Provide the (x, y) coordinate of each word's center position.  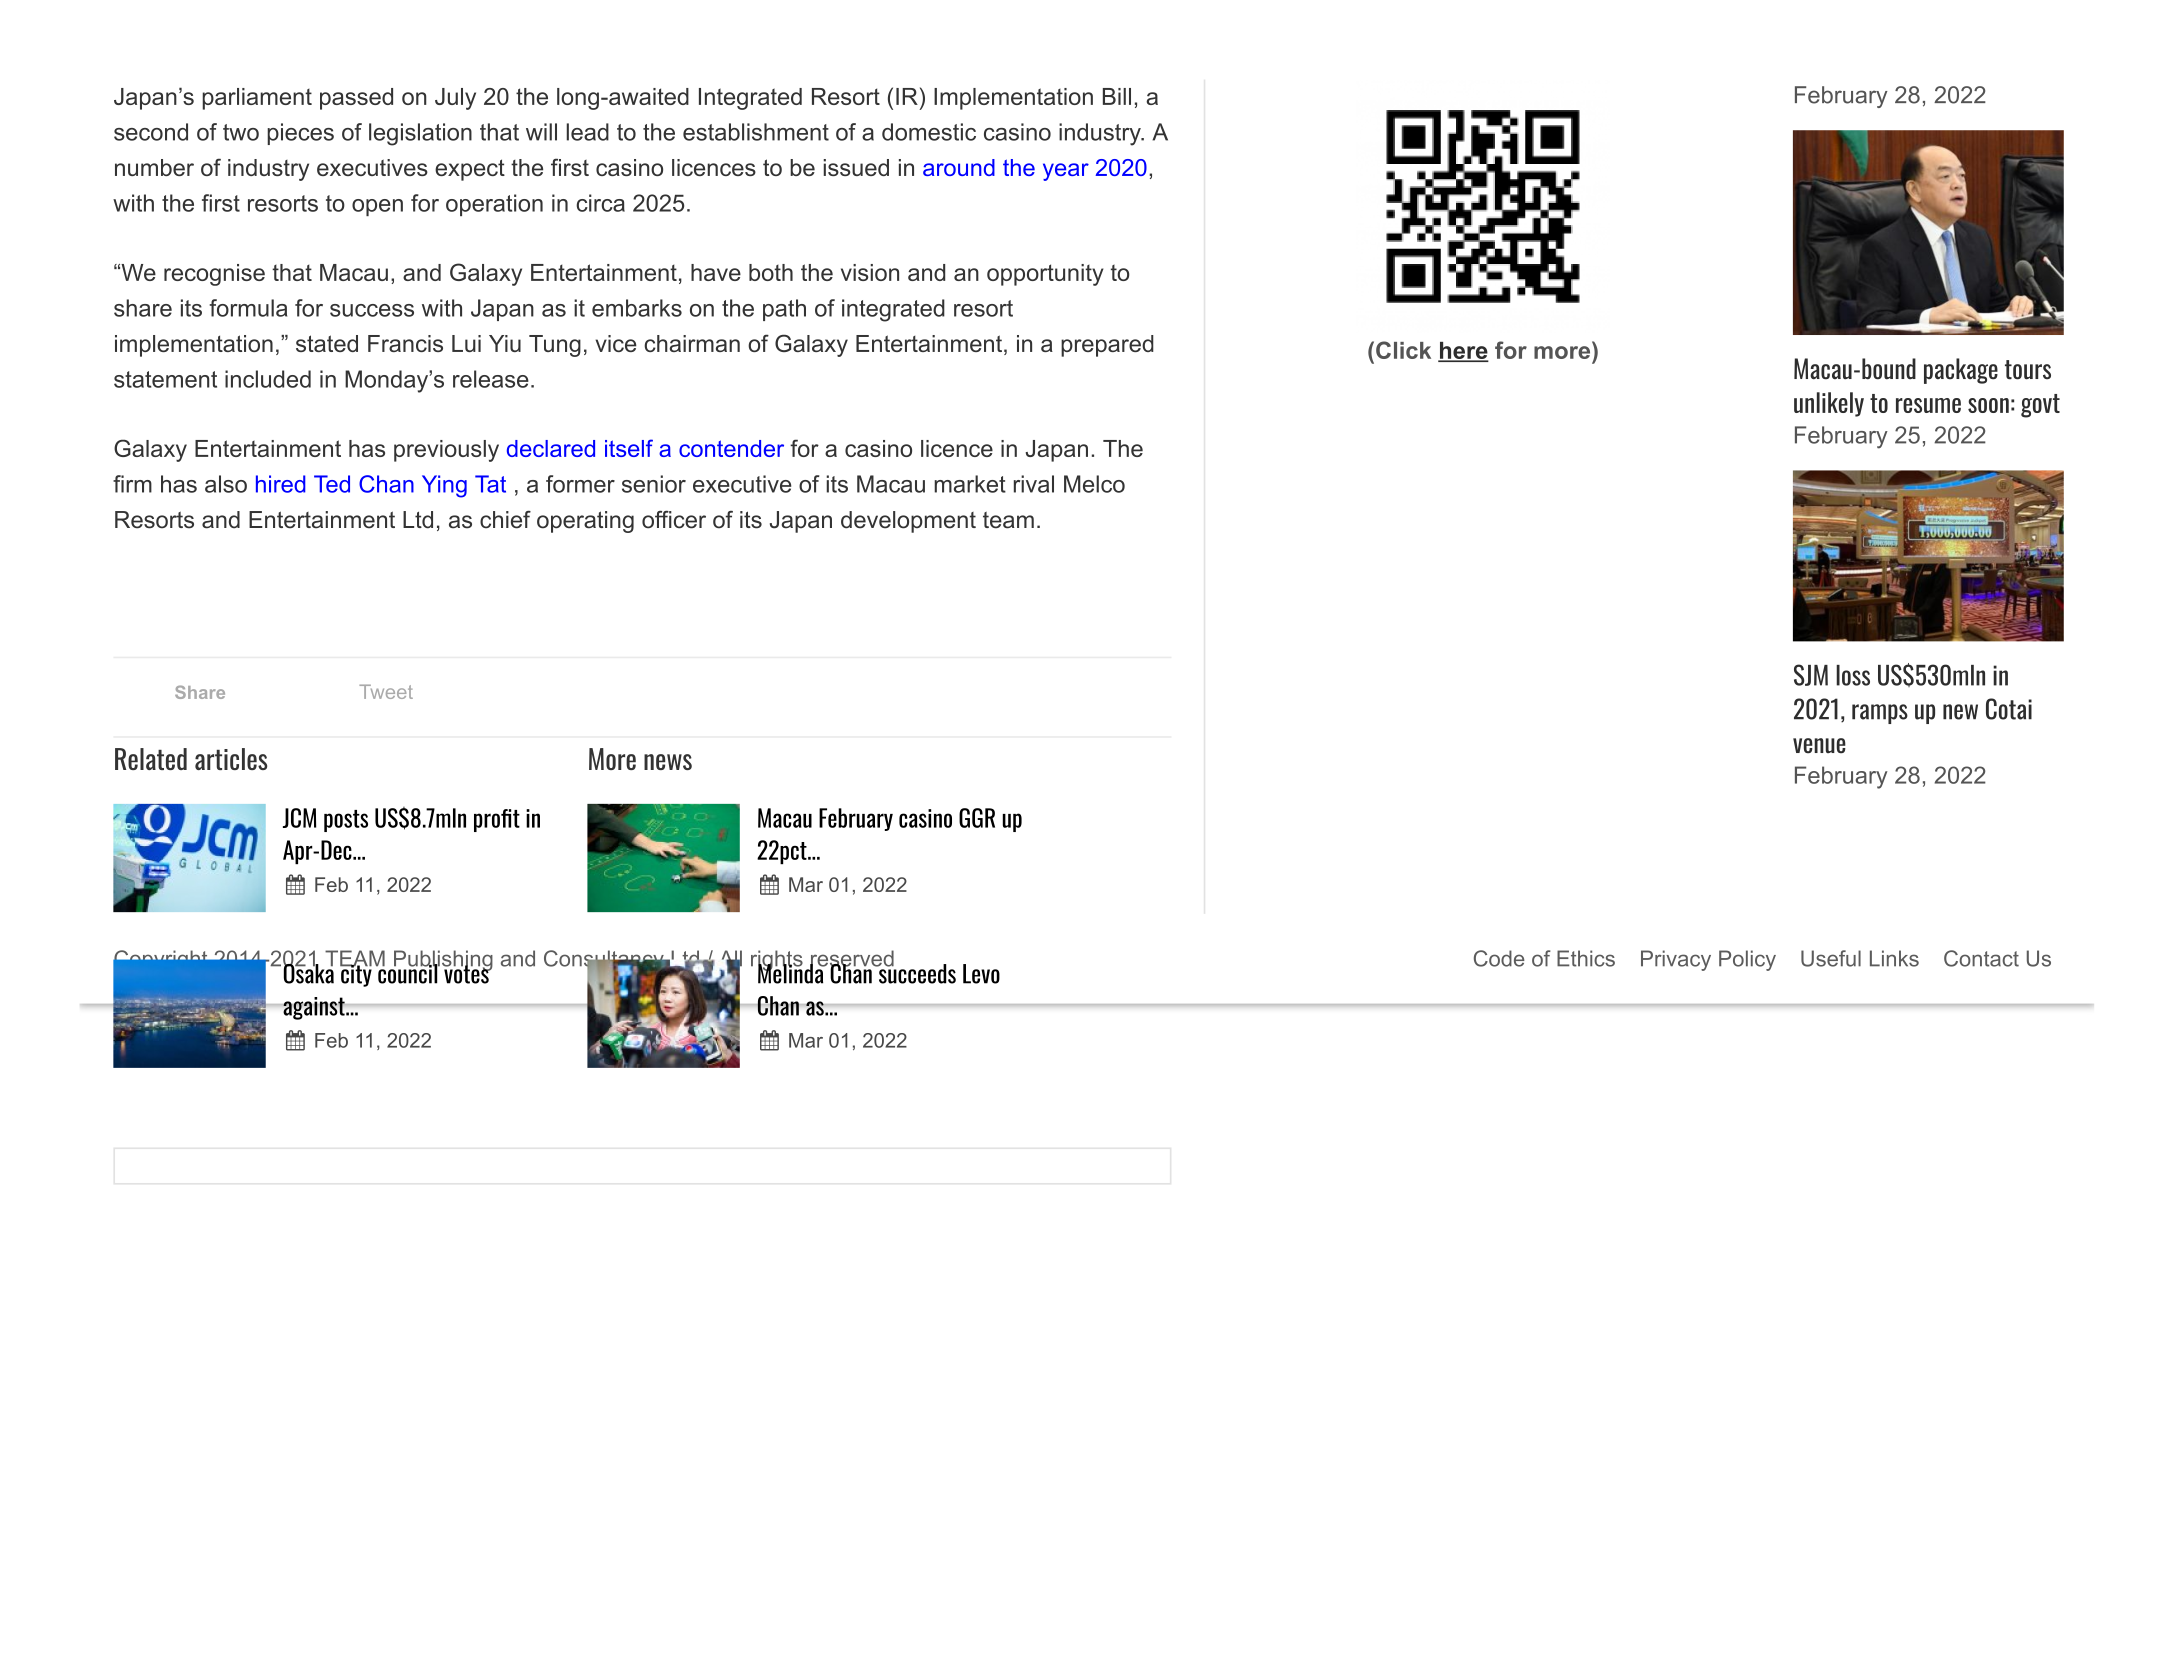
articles (231, 759)
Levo (981, 974)
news (668, 762)
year (1066, 172)
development (908, 522)
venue (1819, 746)
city (356, 974)
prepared (1107, 346)
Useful (1831, 958)
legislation (420, 134)
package (1961, 371)
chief (505, 520)
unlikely (1829, 404)
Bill (1117, 96)
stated (327, 343)
